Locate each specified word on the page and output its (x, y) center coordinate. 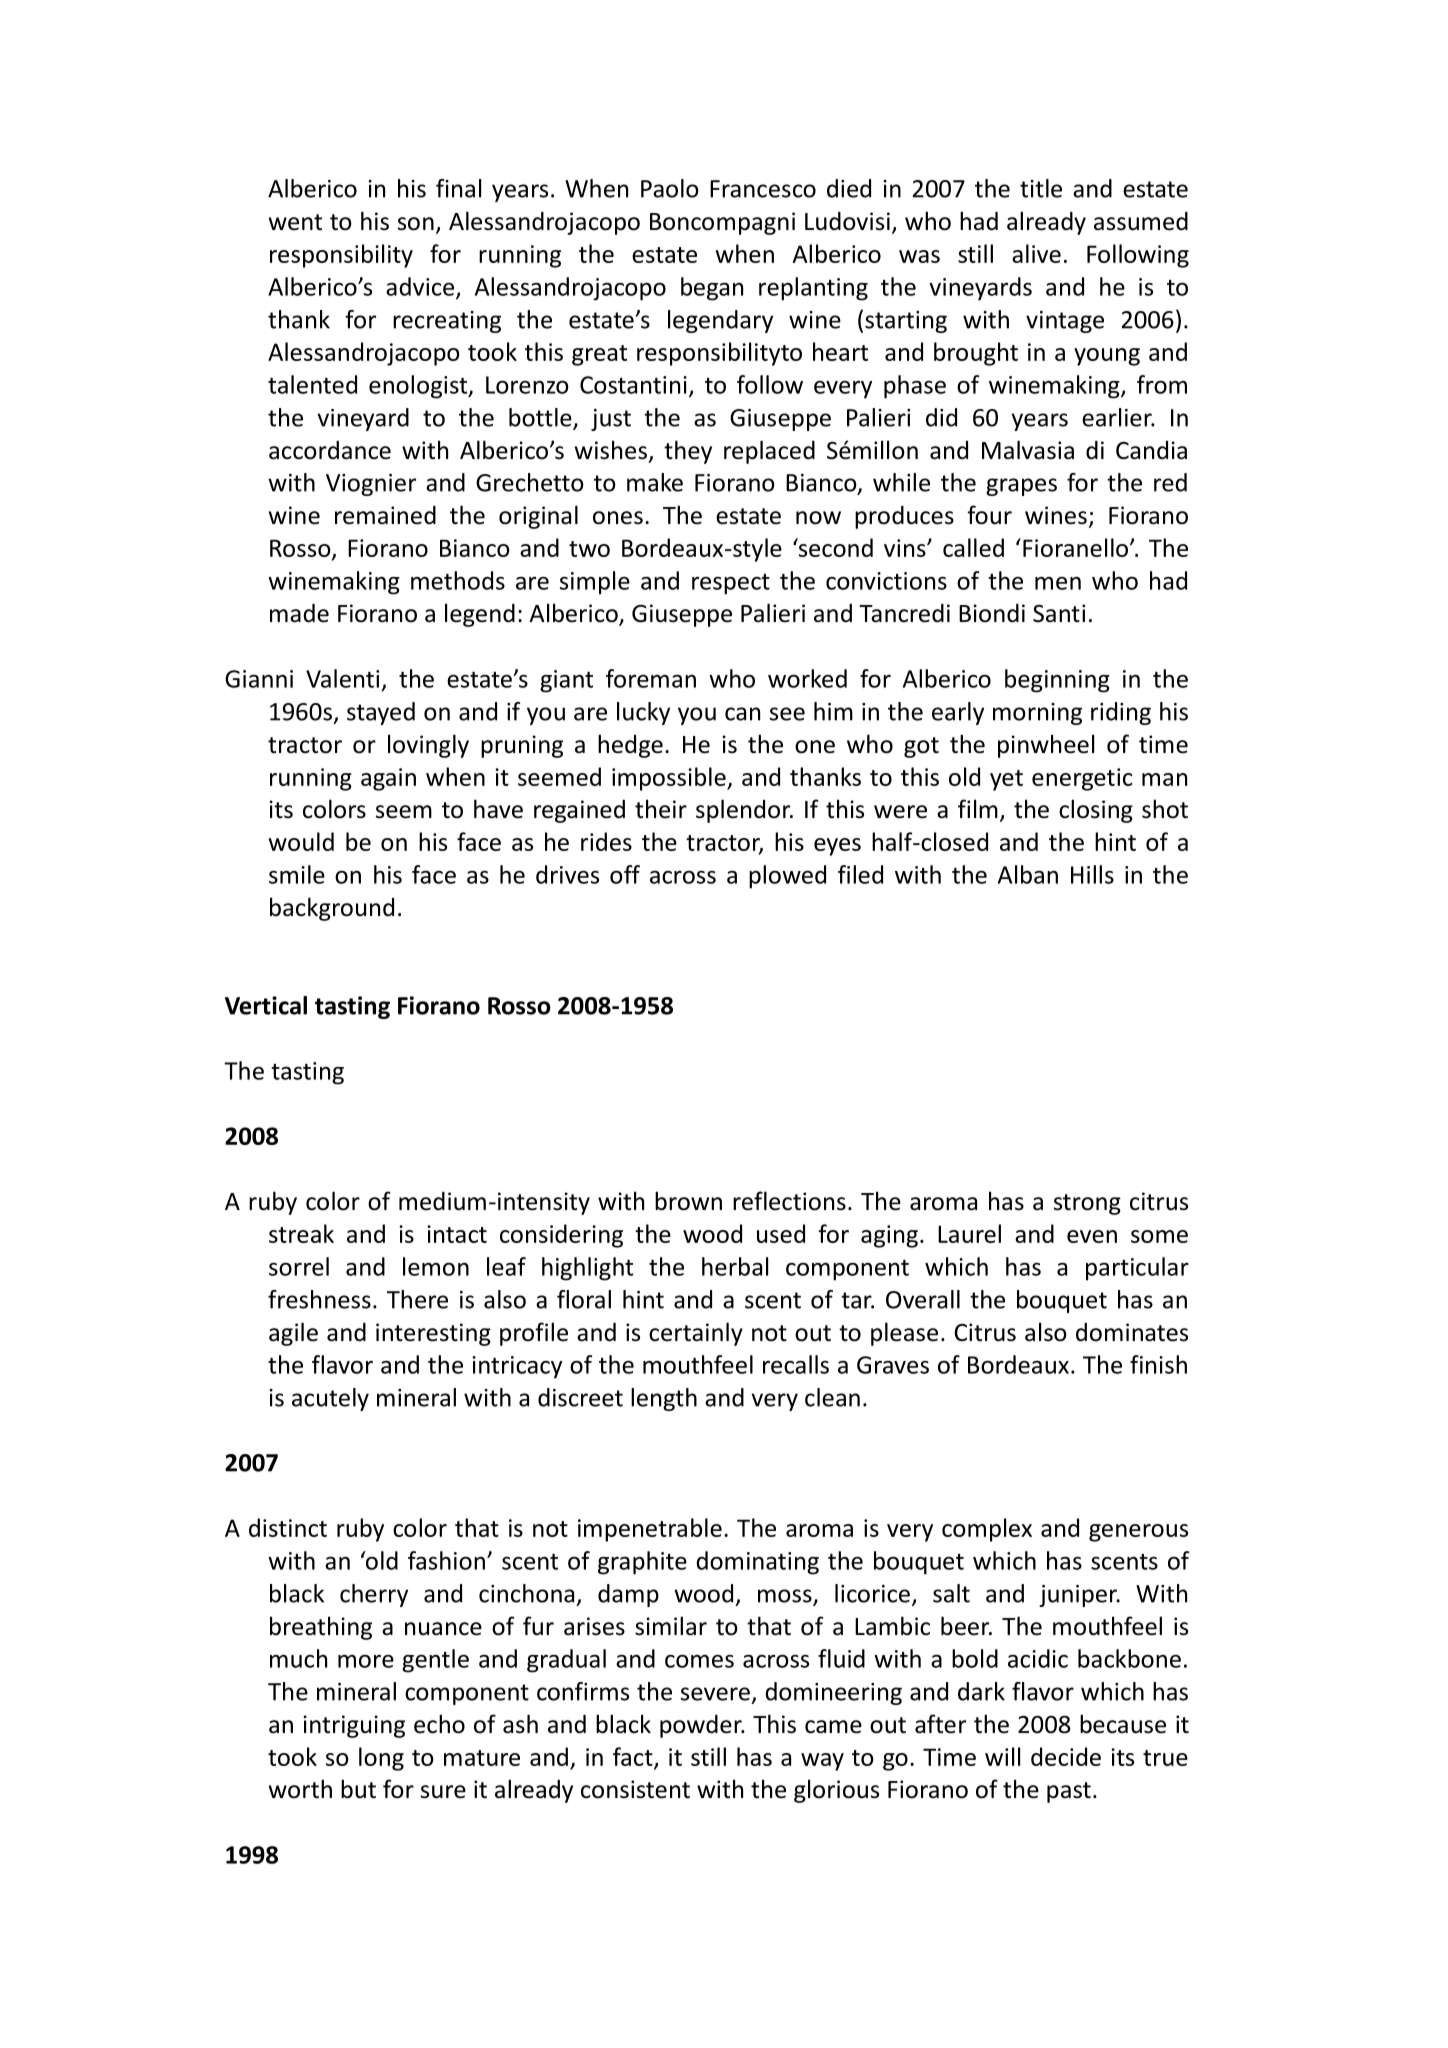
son (416, 224)
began (712, 289)
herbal (735, 1266)
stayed (381, 713)
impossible (670, 779)
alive (1036, 253)
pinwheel (1046, 746)
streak (301, 1233)
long (381, 1759)
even (1092, 1236)
